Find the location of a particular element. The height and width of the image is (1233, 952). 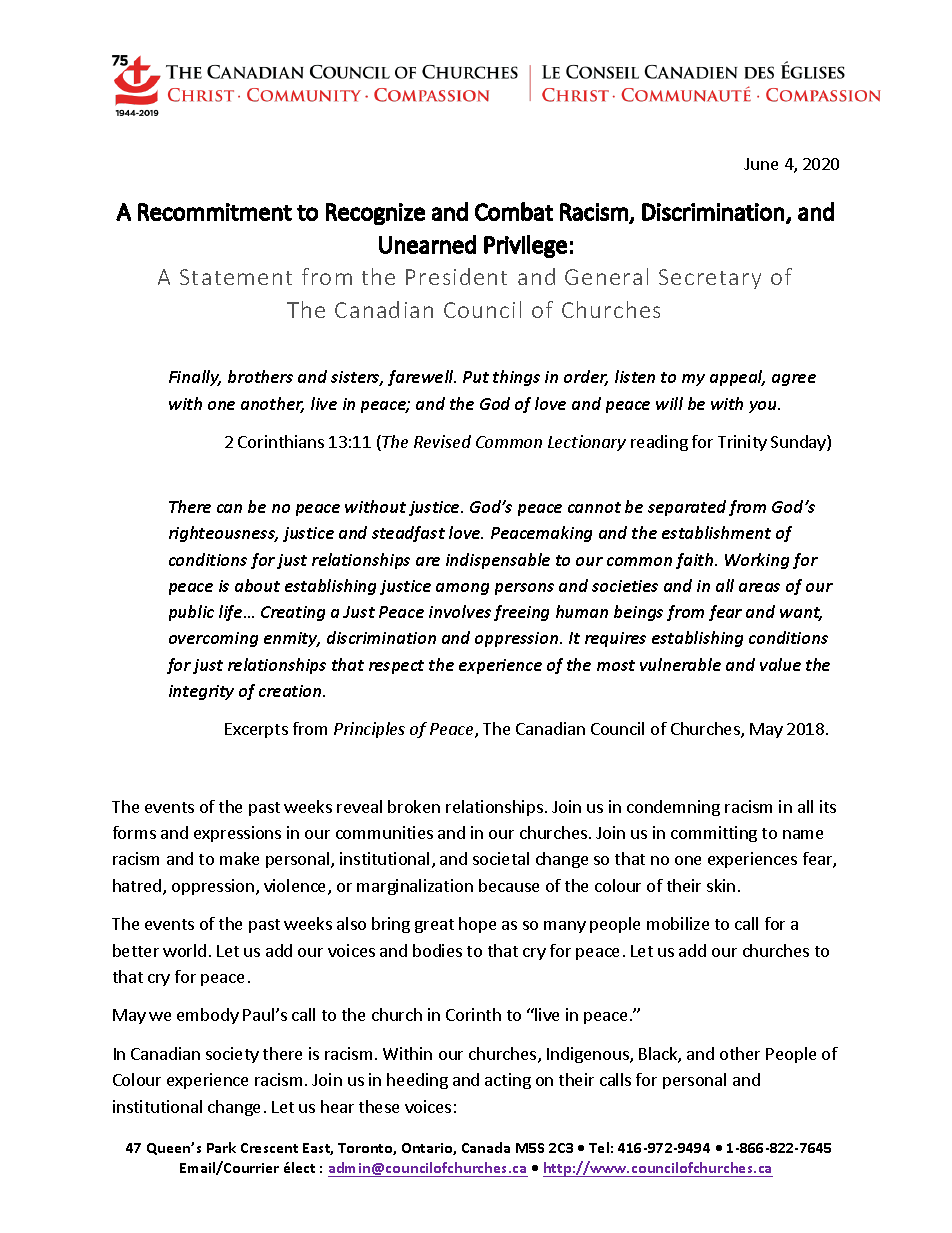

Revised is located at coordinates (442, 441).
